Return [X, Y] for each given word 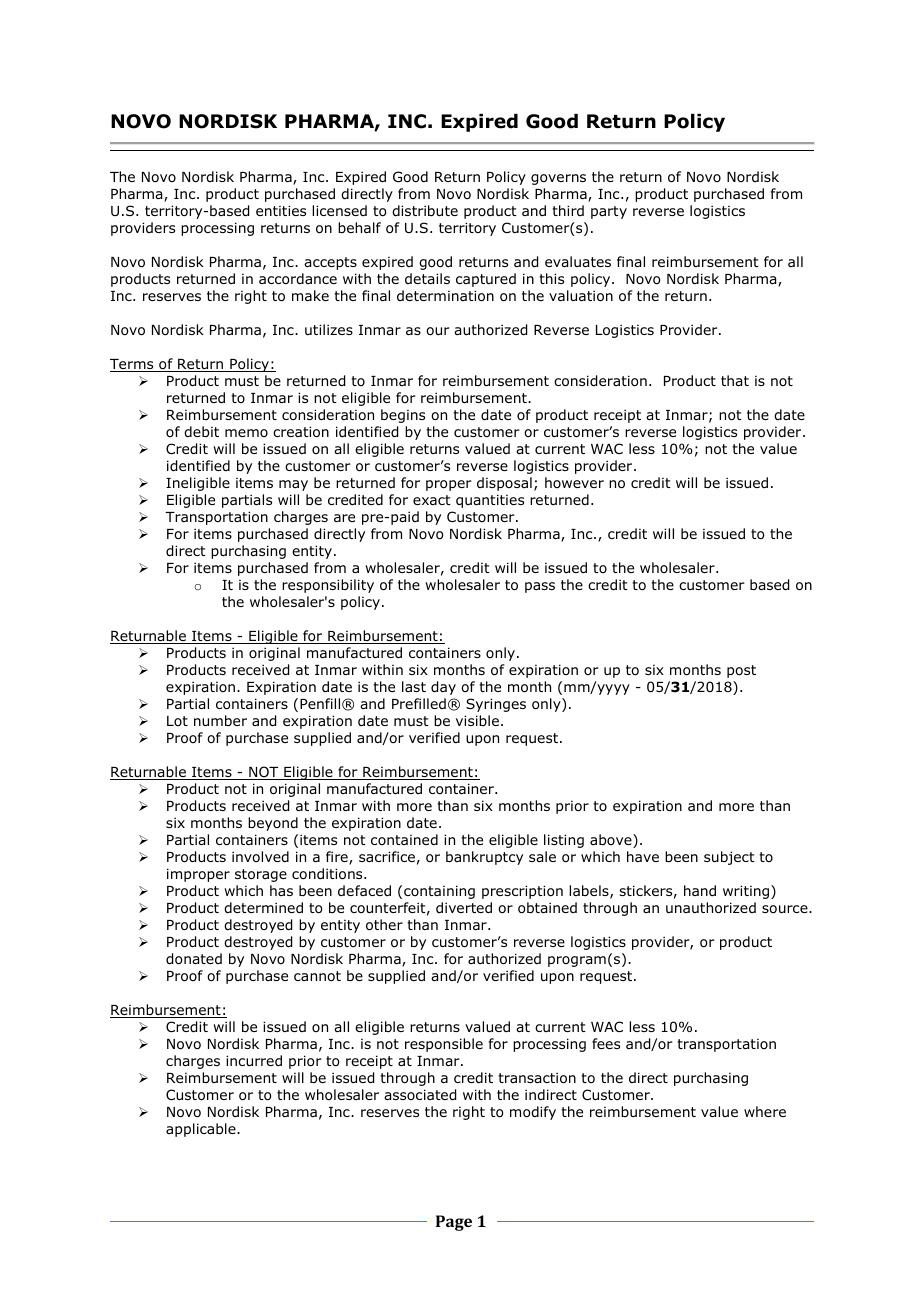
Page [454, 1223]
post [741, 671]
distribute [425, 210]
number [220, 720]
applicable [202, 1130]
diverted [464, 907]
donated [194, 959]
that [735, 380]
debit [201, 431]
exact [432, 500]
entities [281, 210]
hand [700, 890]
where [765, 1111]
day [443, 688]
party [609, 212]
